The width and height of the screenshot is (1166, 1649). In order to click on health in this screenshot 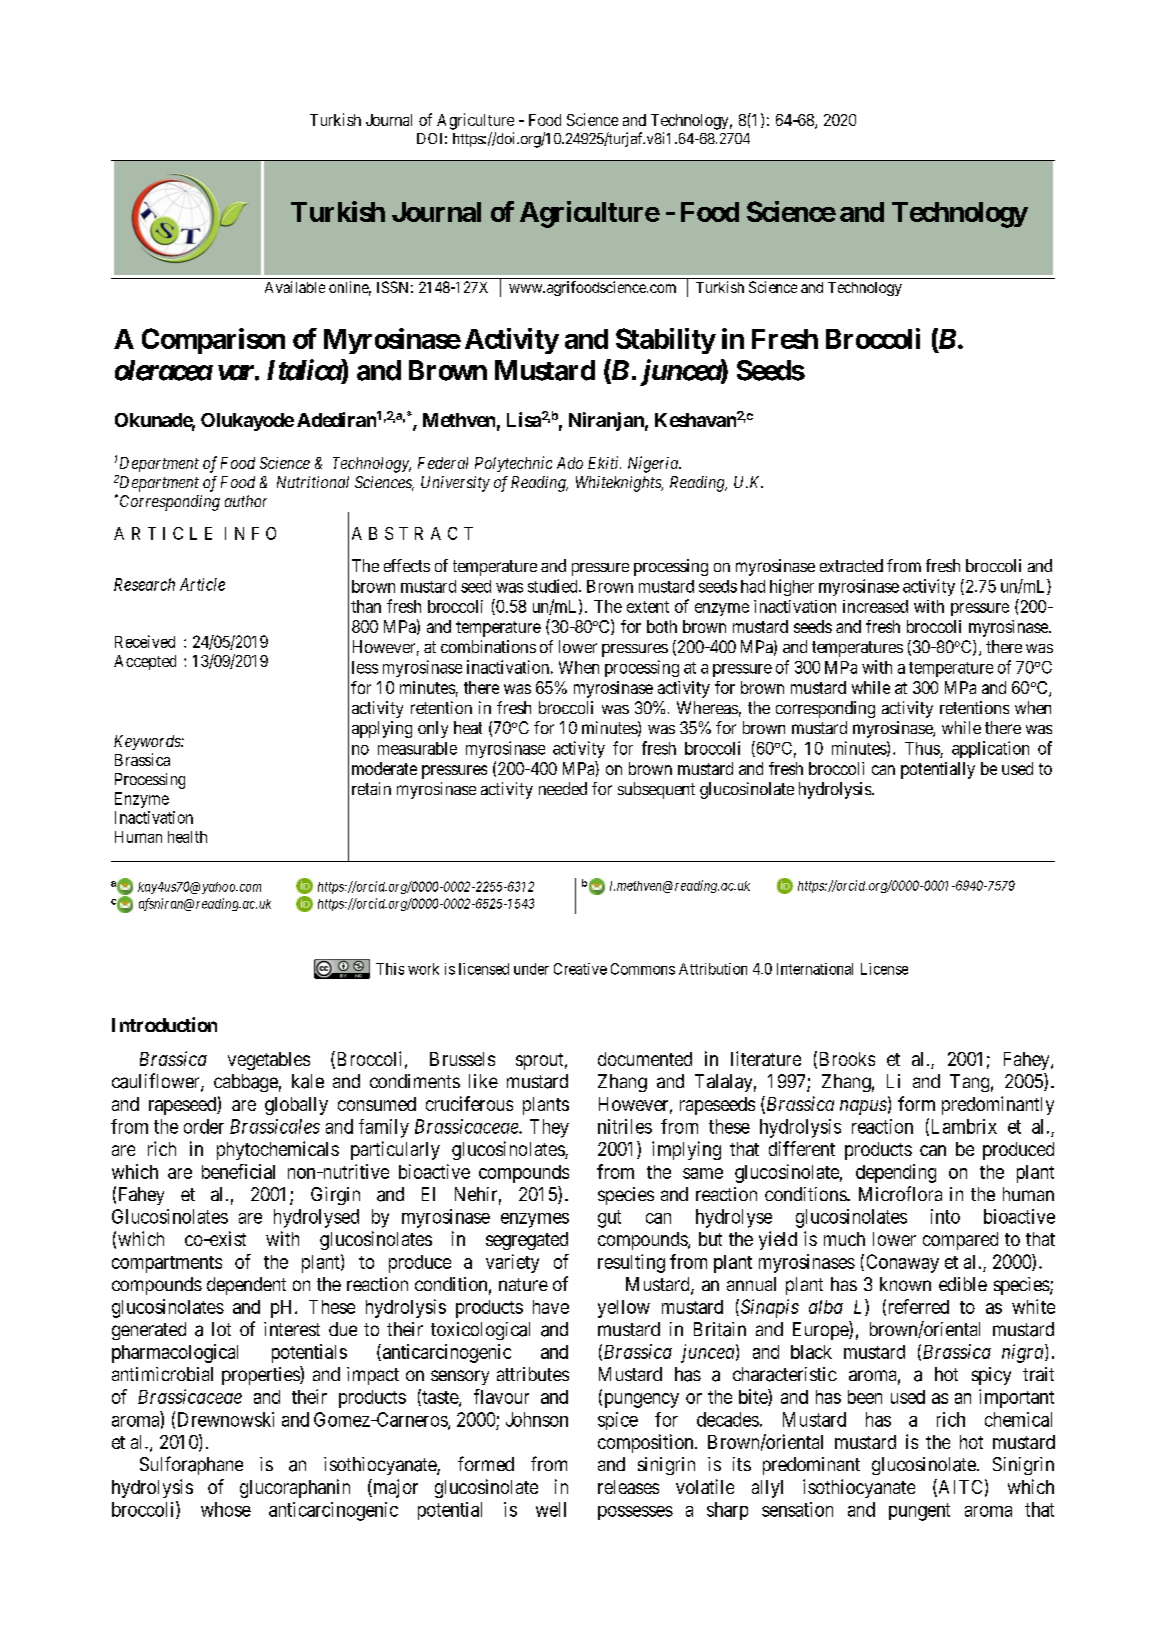, I will do `click(187, 837)`.
